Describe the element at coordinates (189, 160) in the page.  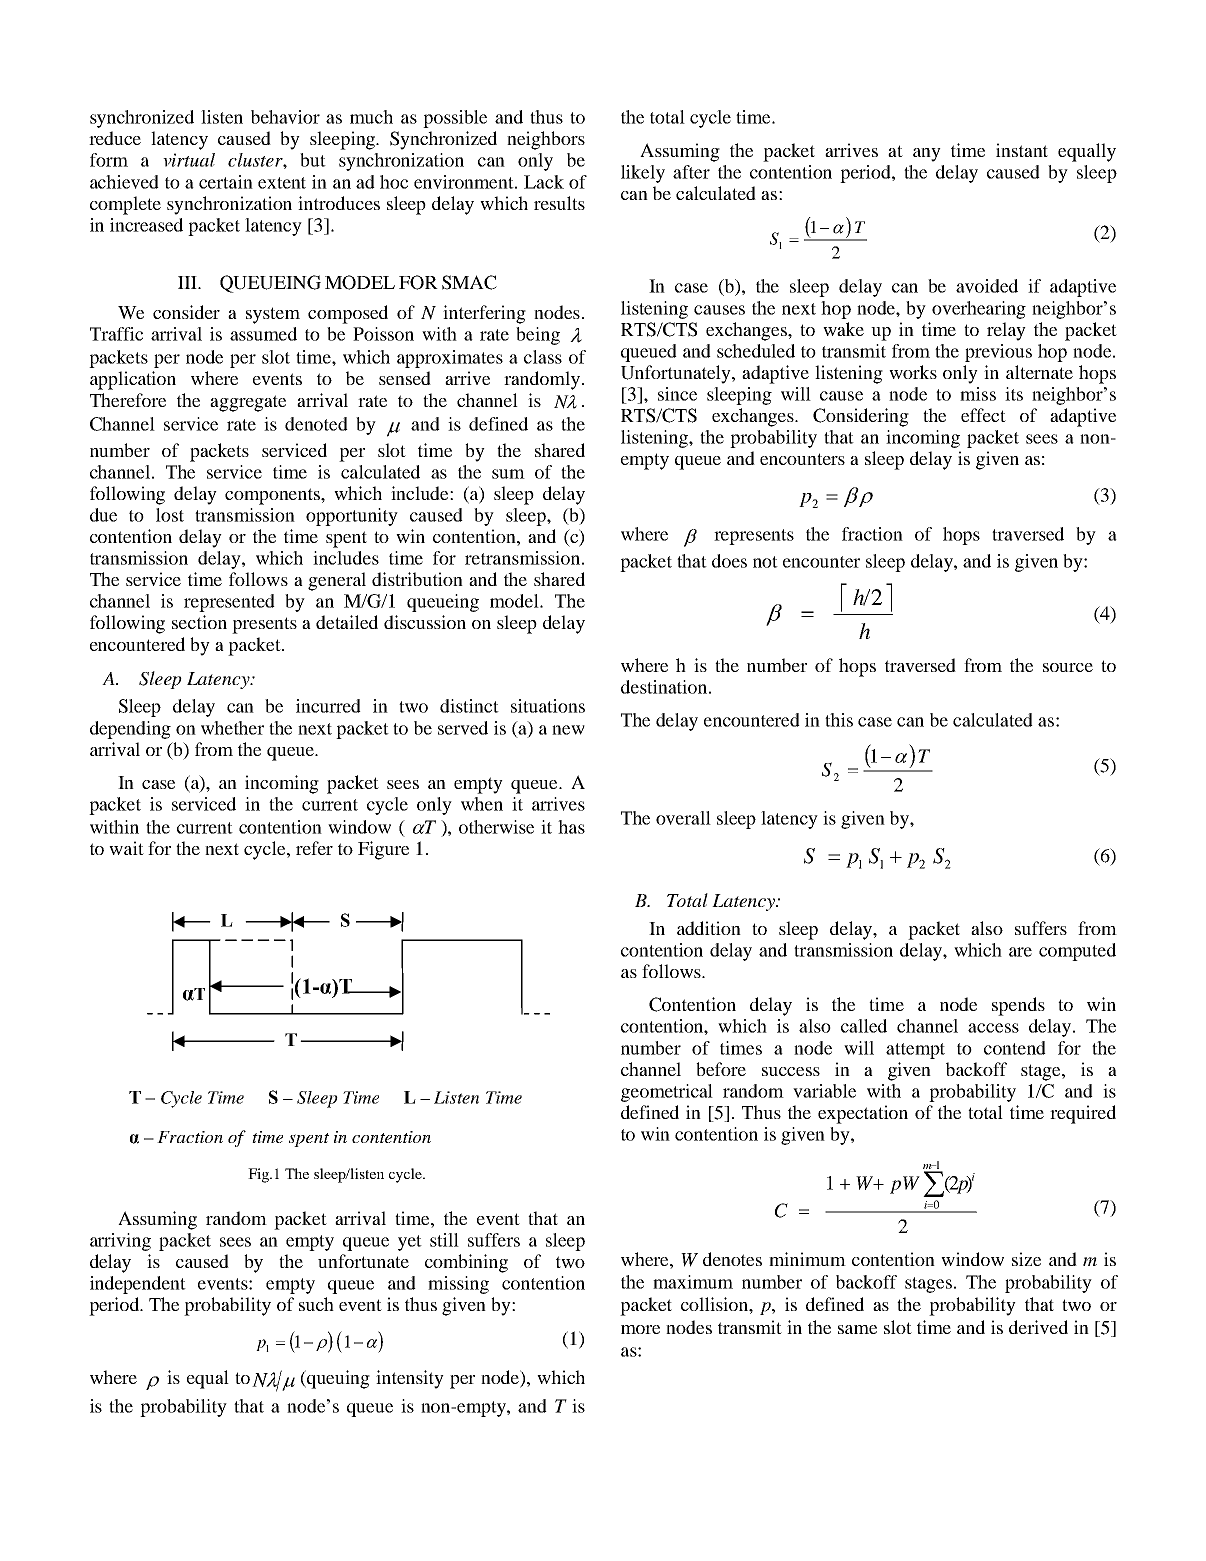
I see `virtual` at that location.
